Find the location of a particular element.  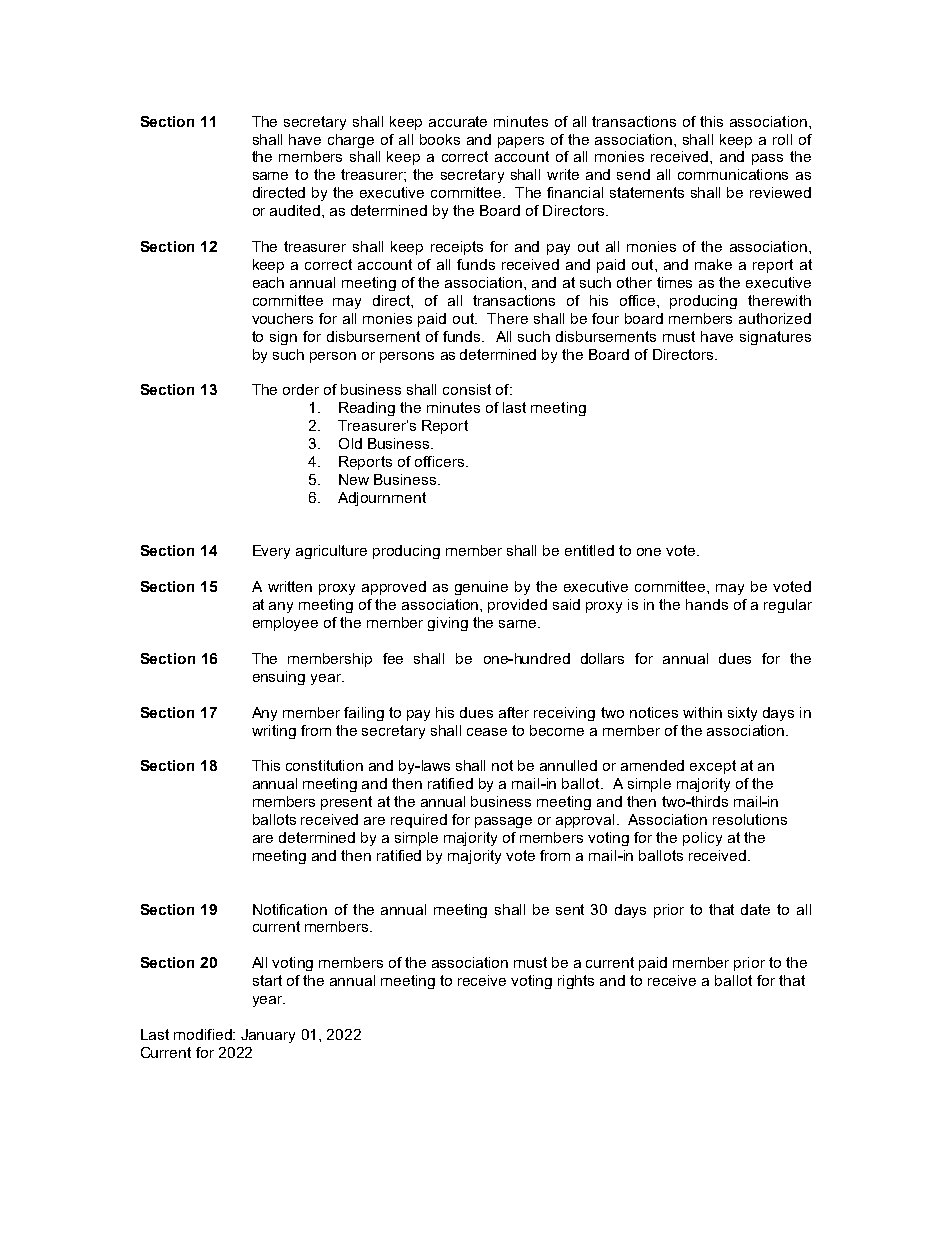

communications is located at coordinates (733, 174).
